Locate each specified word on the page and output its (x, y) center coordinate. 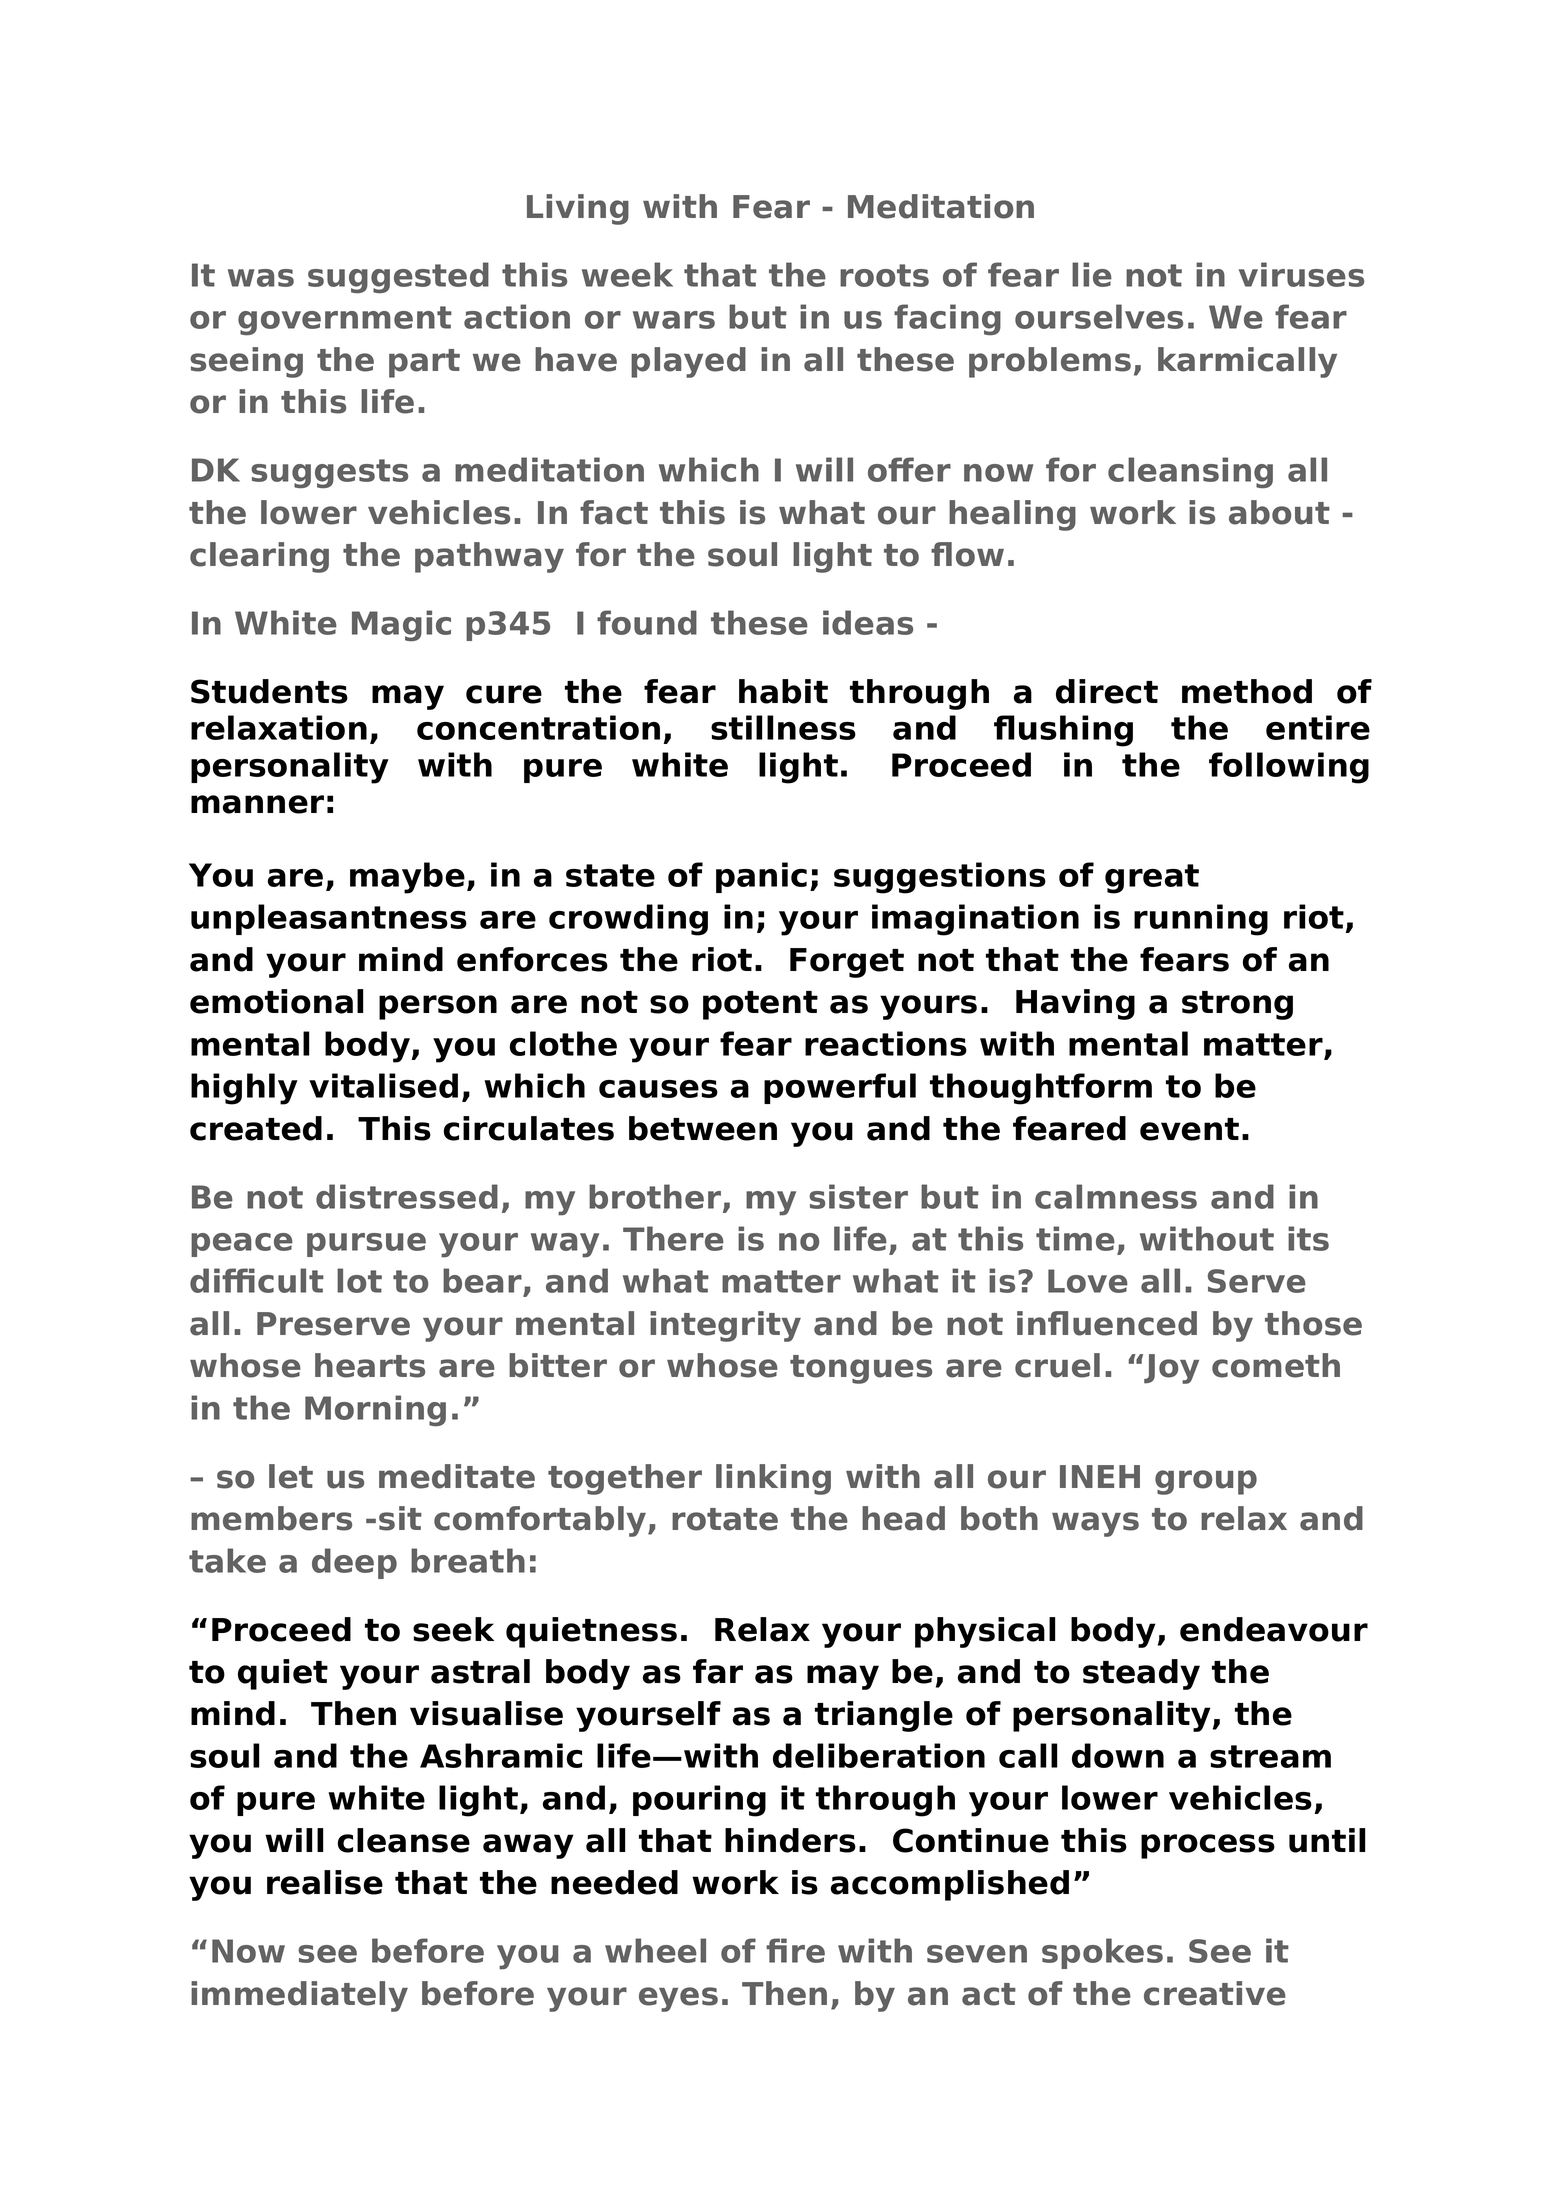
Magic (401, 625)
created (256, 1128)
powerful (840, 1088)
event (1189, 1129)
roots (884, 275)
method (1247, 691)
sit (400, 1518)
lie (1092, 274)
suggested (398, 277)
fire (795, 1950)
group (1206, 1482)
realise (325, 1882)
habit (783, 691)
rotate (725, 1519)
